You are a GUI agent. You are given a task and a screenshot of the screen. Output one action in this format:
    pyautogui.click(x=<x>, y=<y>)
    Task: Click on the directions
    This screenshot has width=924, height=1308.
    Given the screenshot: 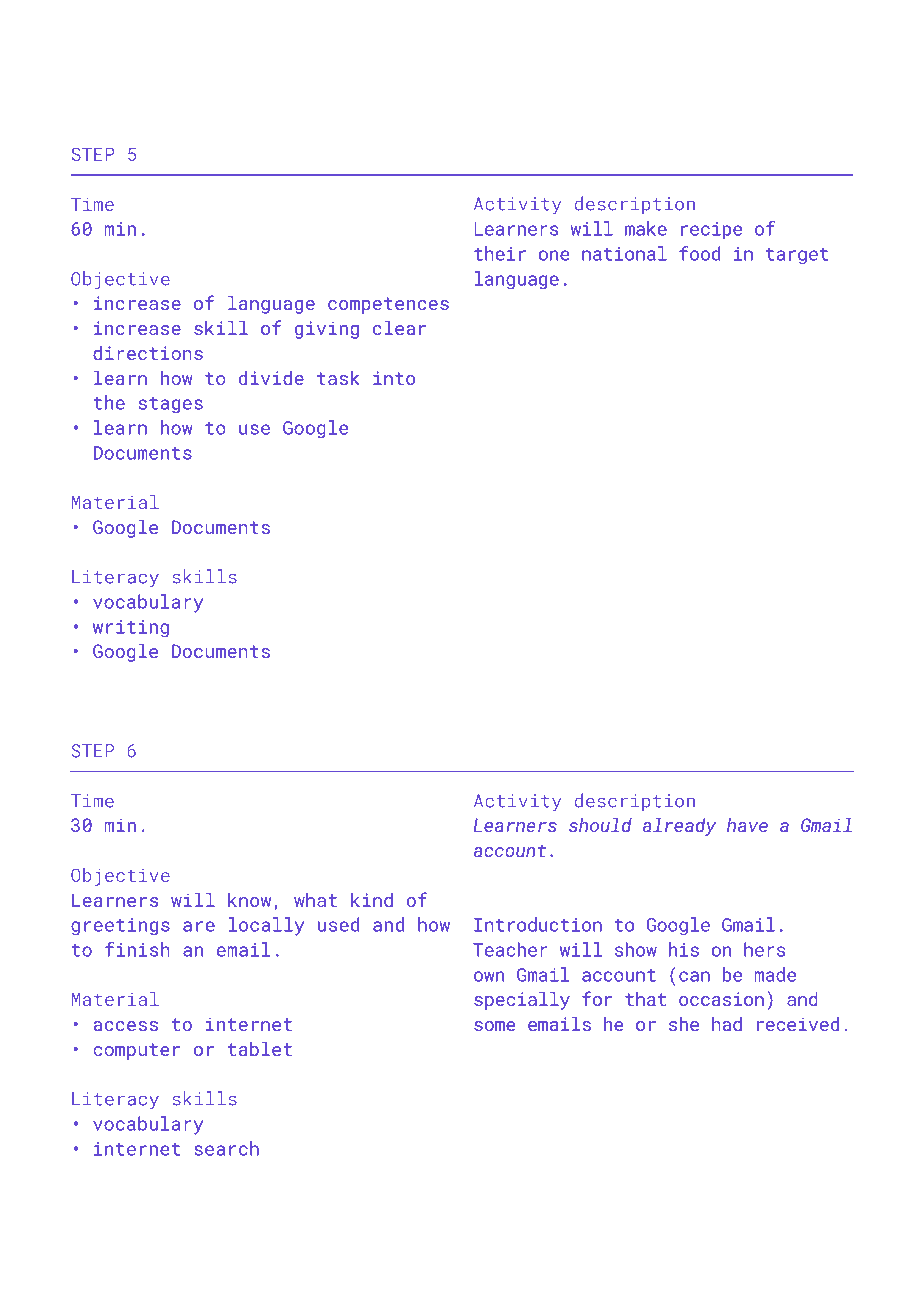 What is the action you would take?
    pyautogui.click(x=148, y=353)
